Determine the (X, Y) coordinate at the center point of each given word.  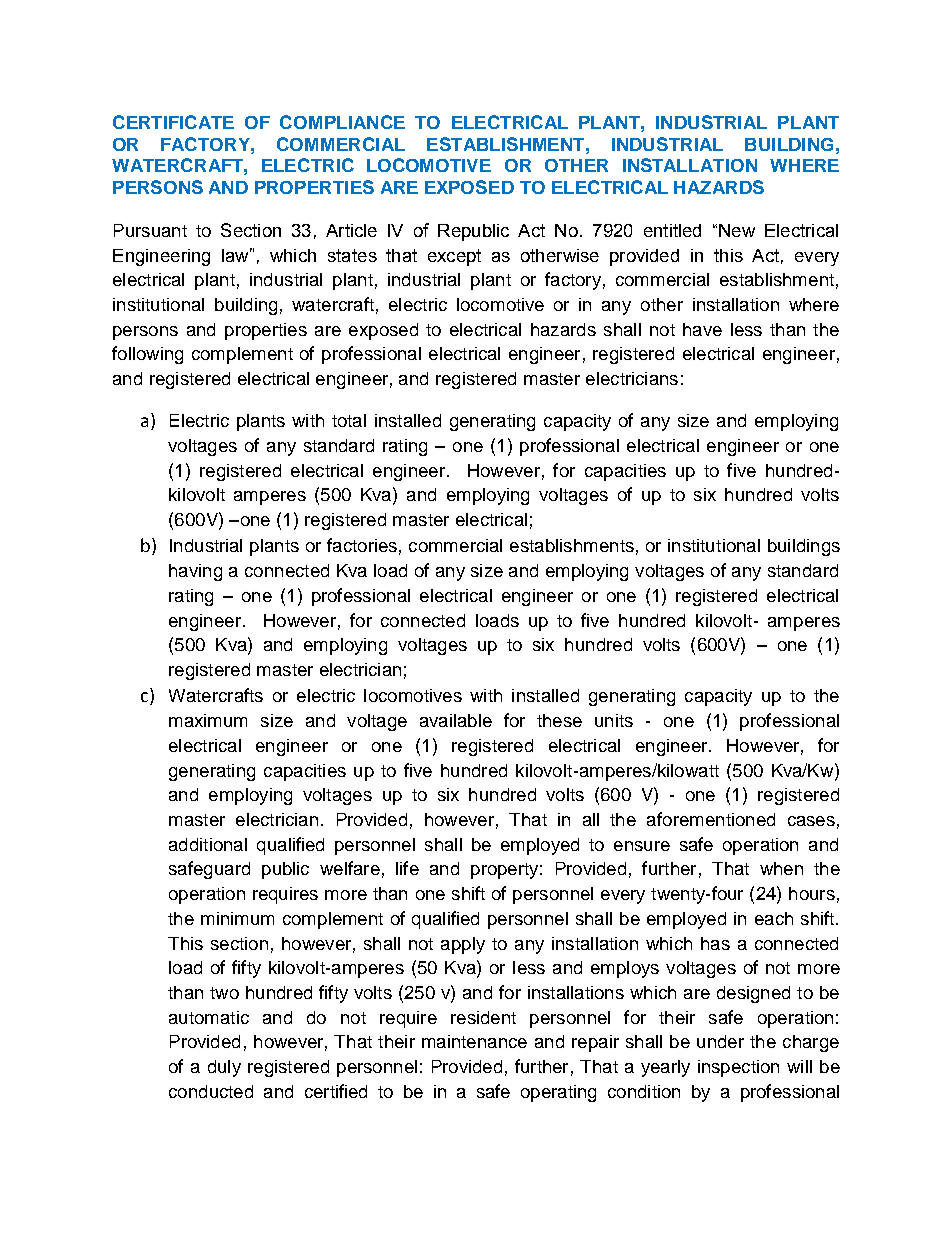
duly (224, 1068)
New (737, 230)
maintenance (474, 1041)
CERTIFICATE (173, 122)
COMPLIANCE (342, 122)
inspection (738, 1068)
